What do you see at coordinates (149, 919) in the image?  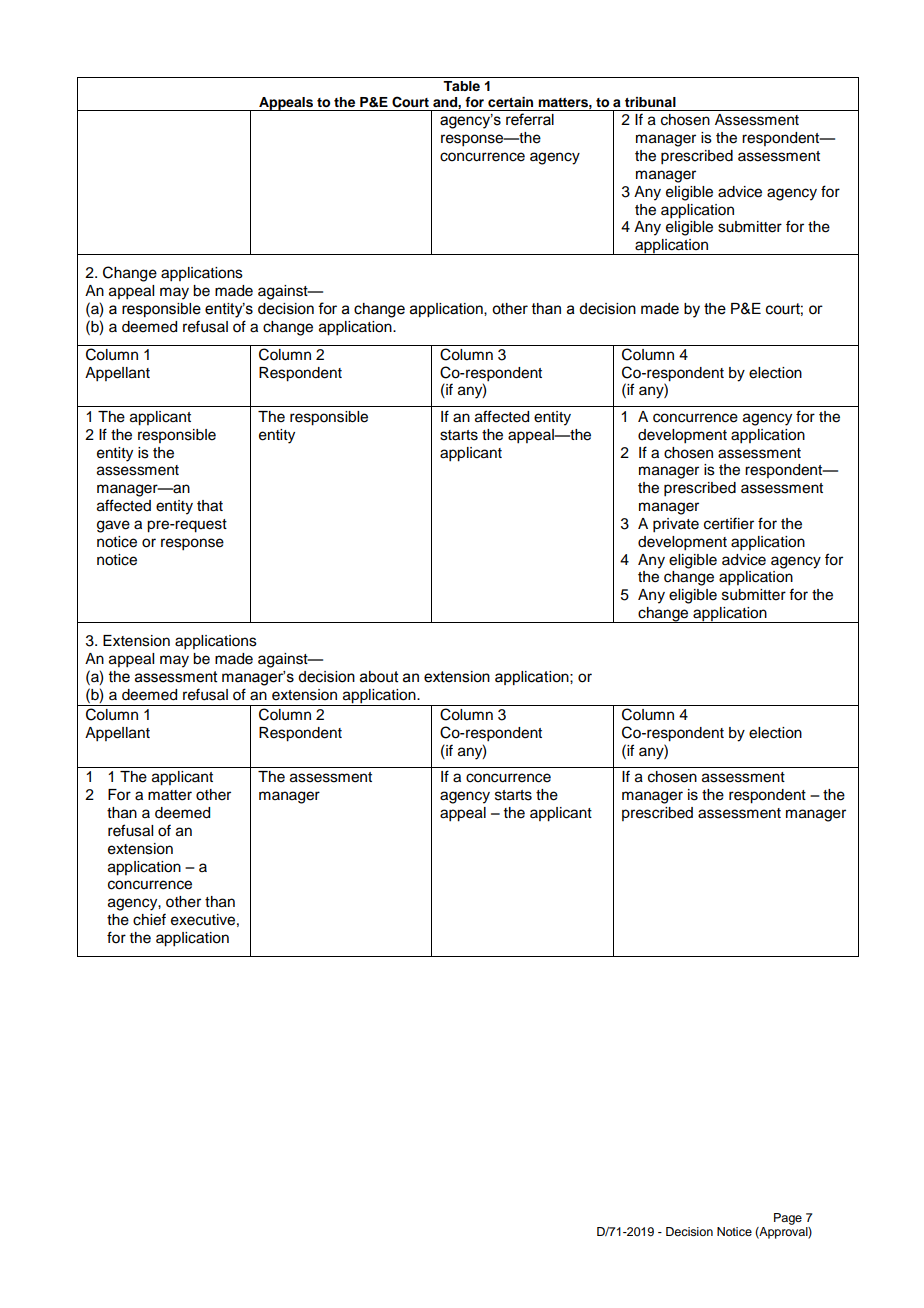 I see `chief` at bounding box center [149, 919].
